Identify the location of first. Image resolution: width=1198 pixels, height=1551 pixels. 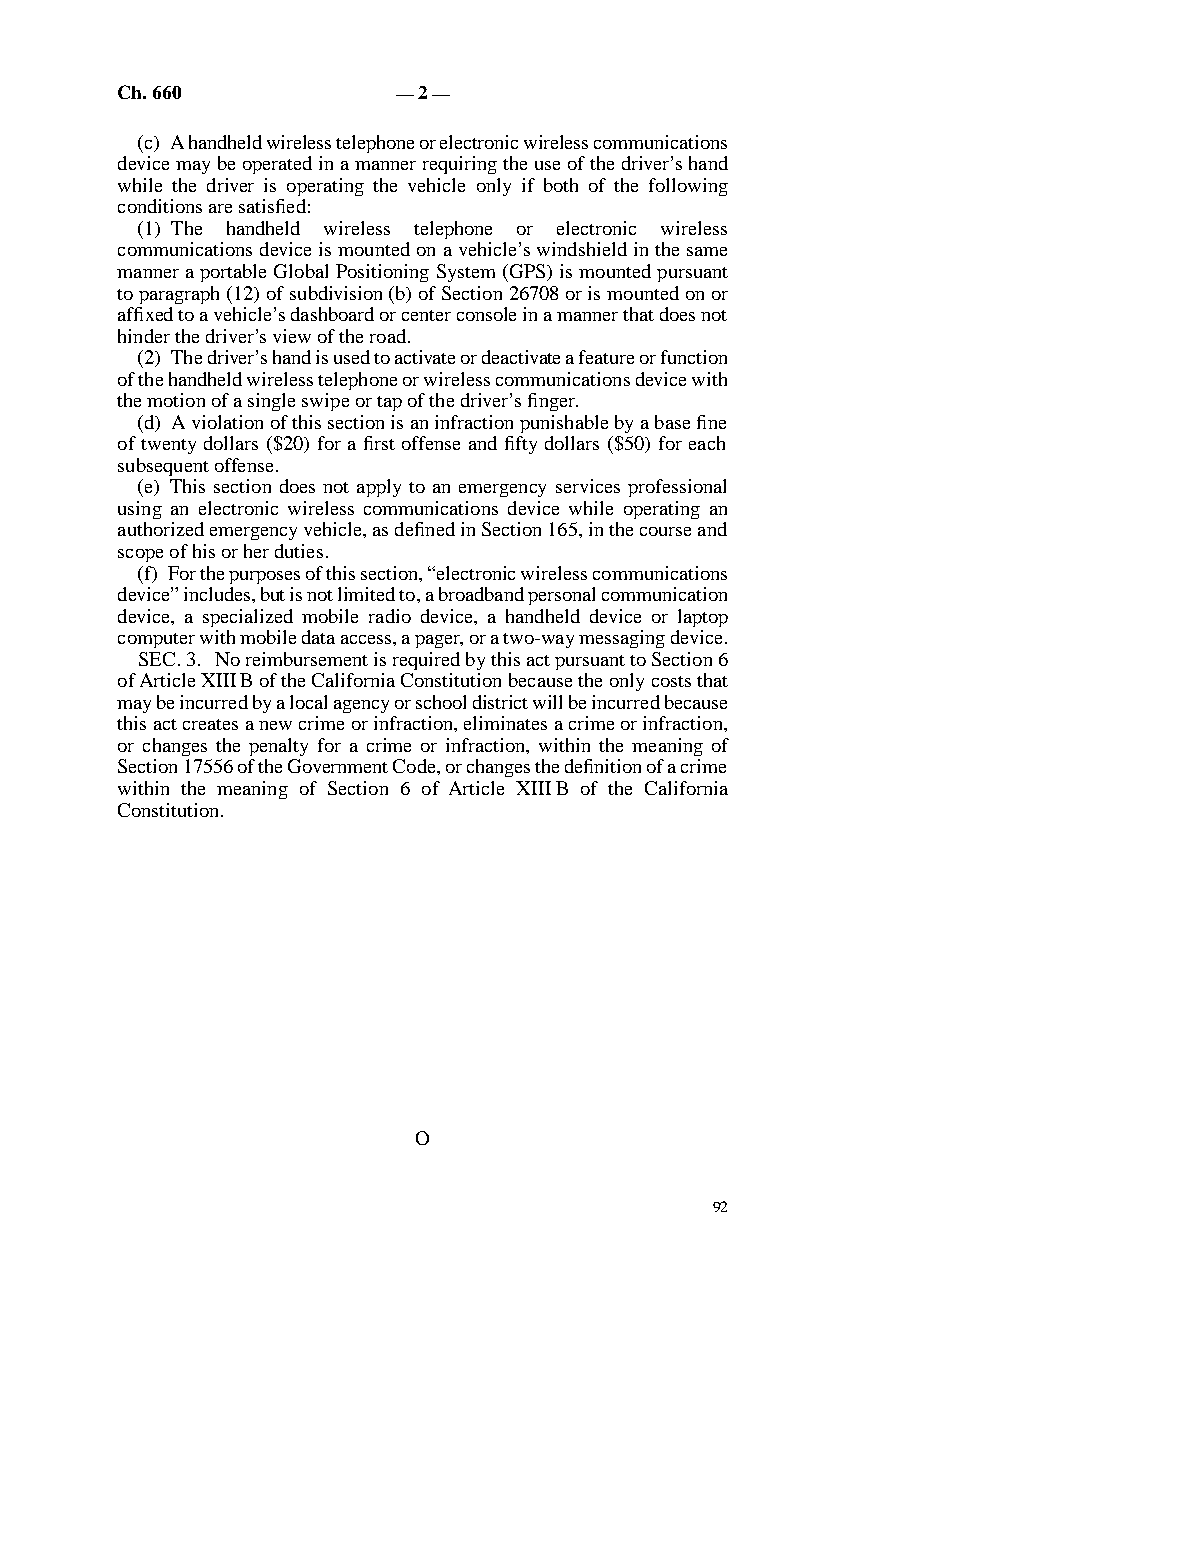
(379, 443).
